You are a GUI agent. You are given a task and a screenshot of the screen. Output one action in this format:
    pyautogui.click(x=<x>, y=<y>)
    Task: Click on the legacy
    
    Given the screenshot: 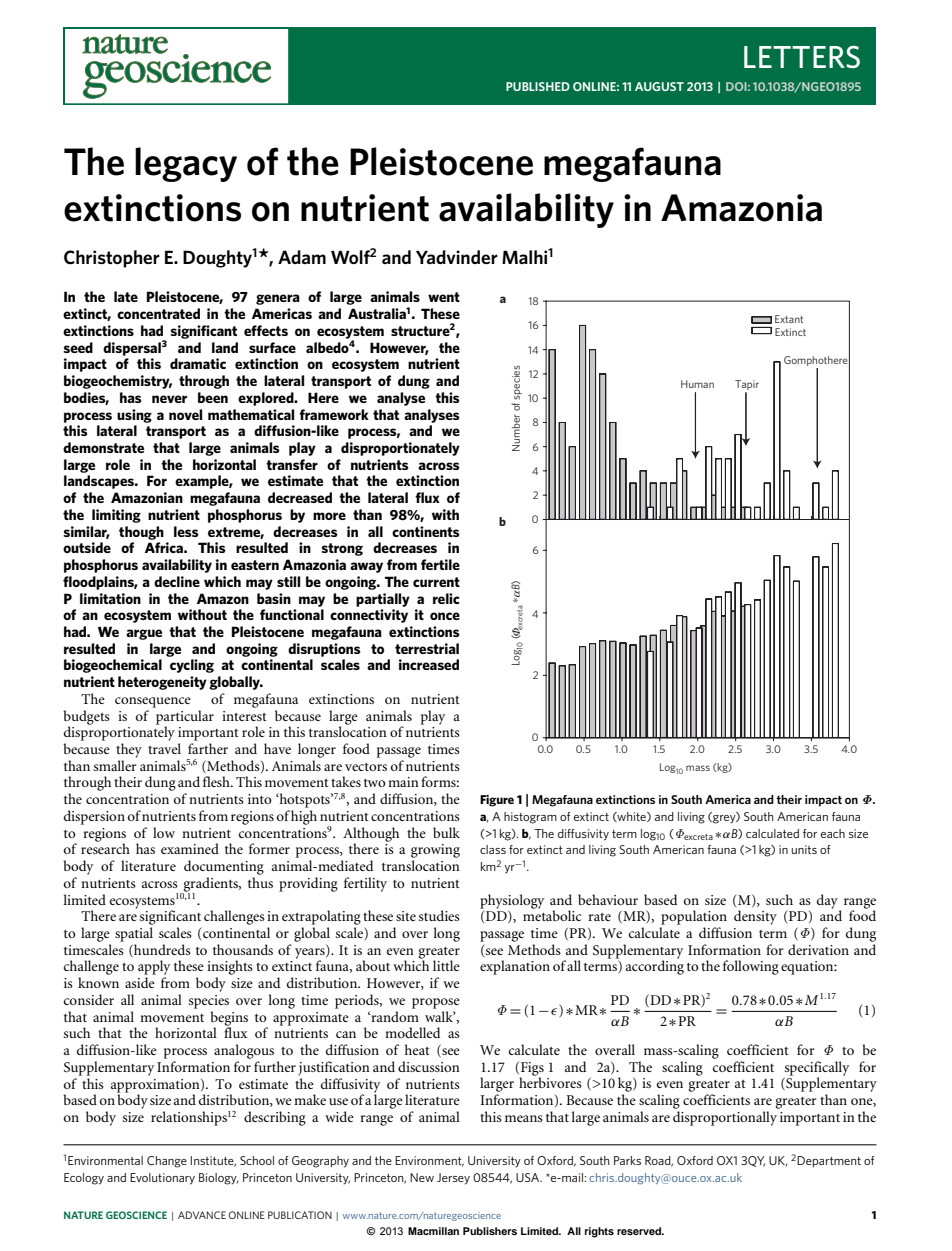 What is the action you would take?
    pyautogui.click(x=186, y=164)
